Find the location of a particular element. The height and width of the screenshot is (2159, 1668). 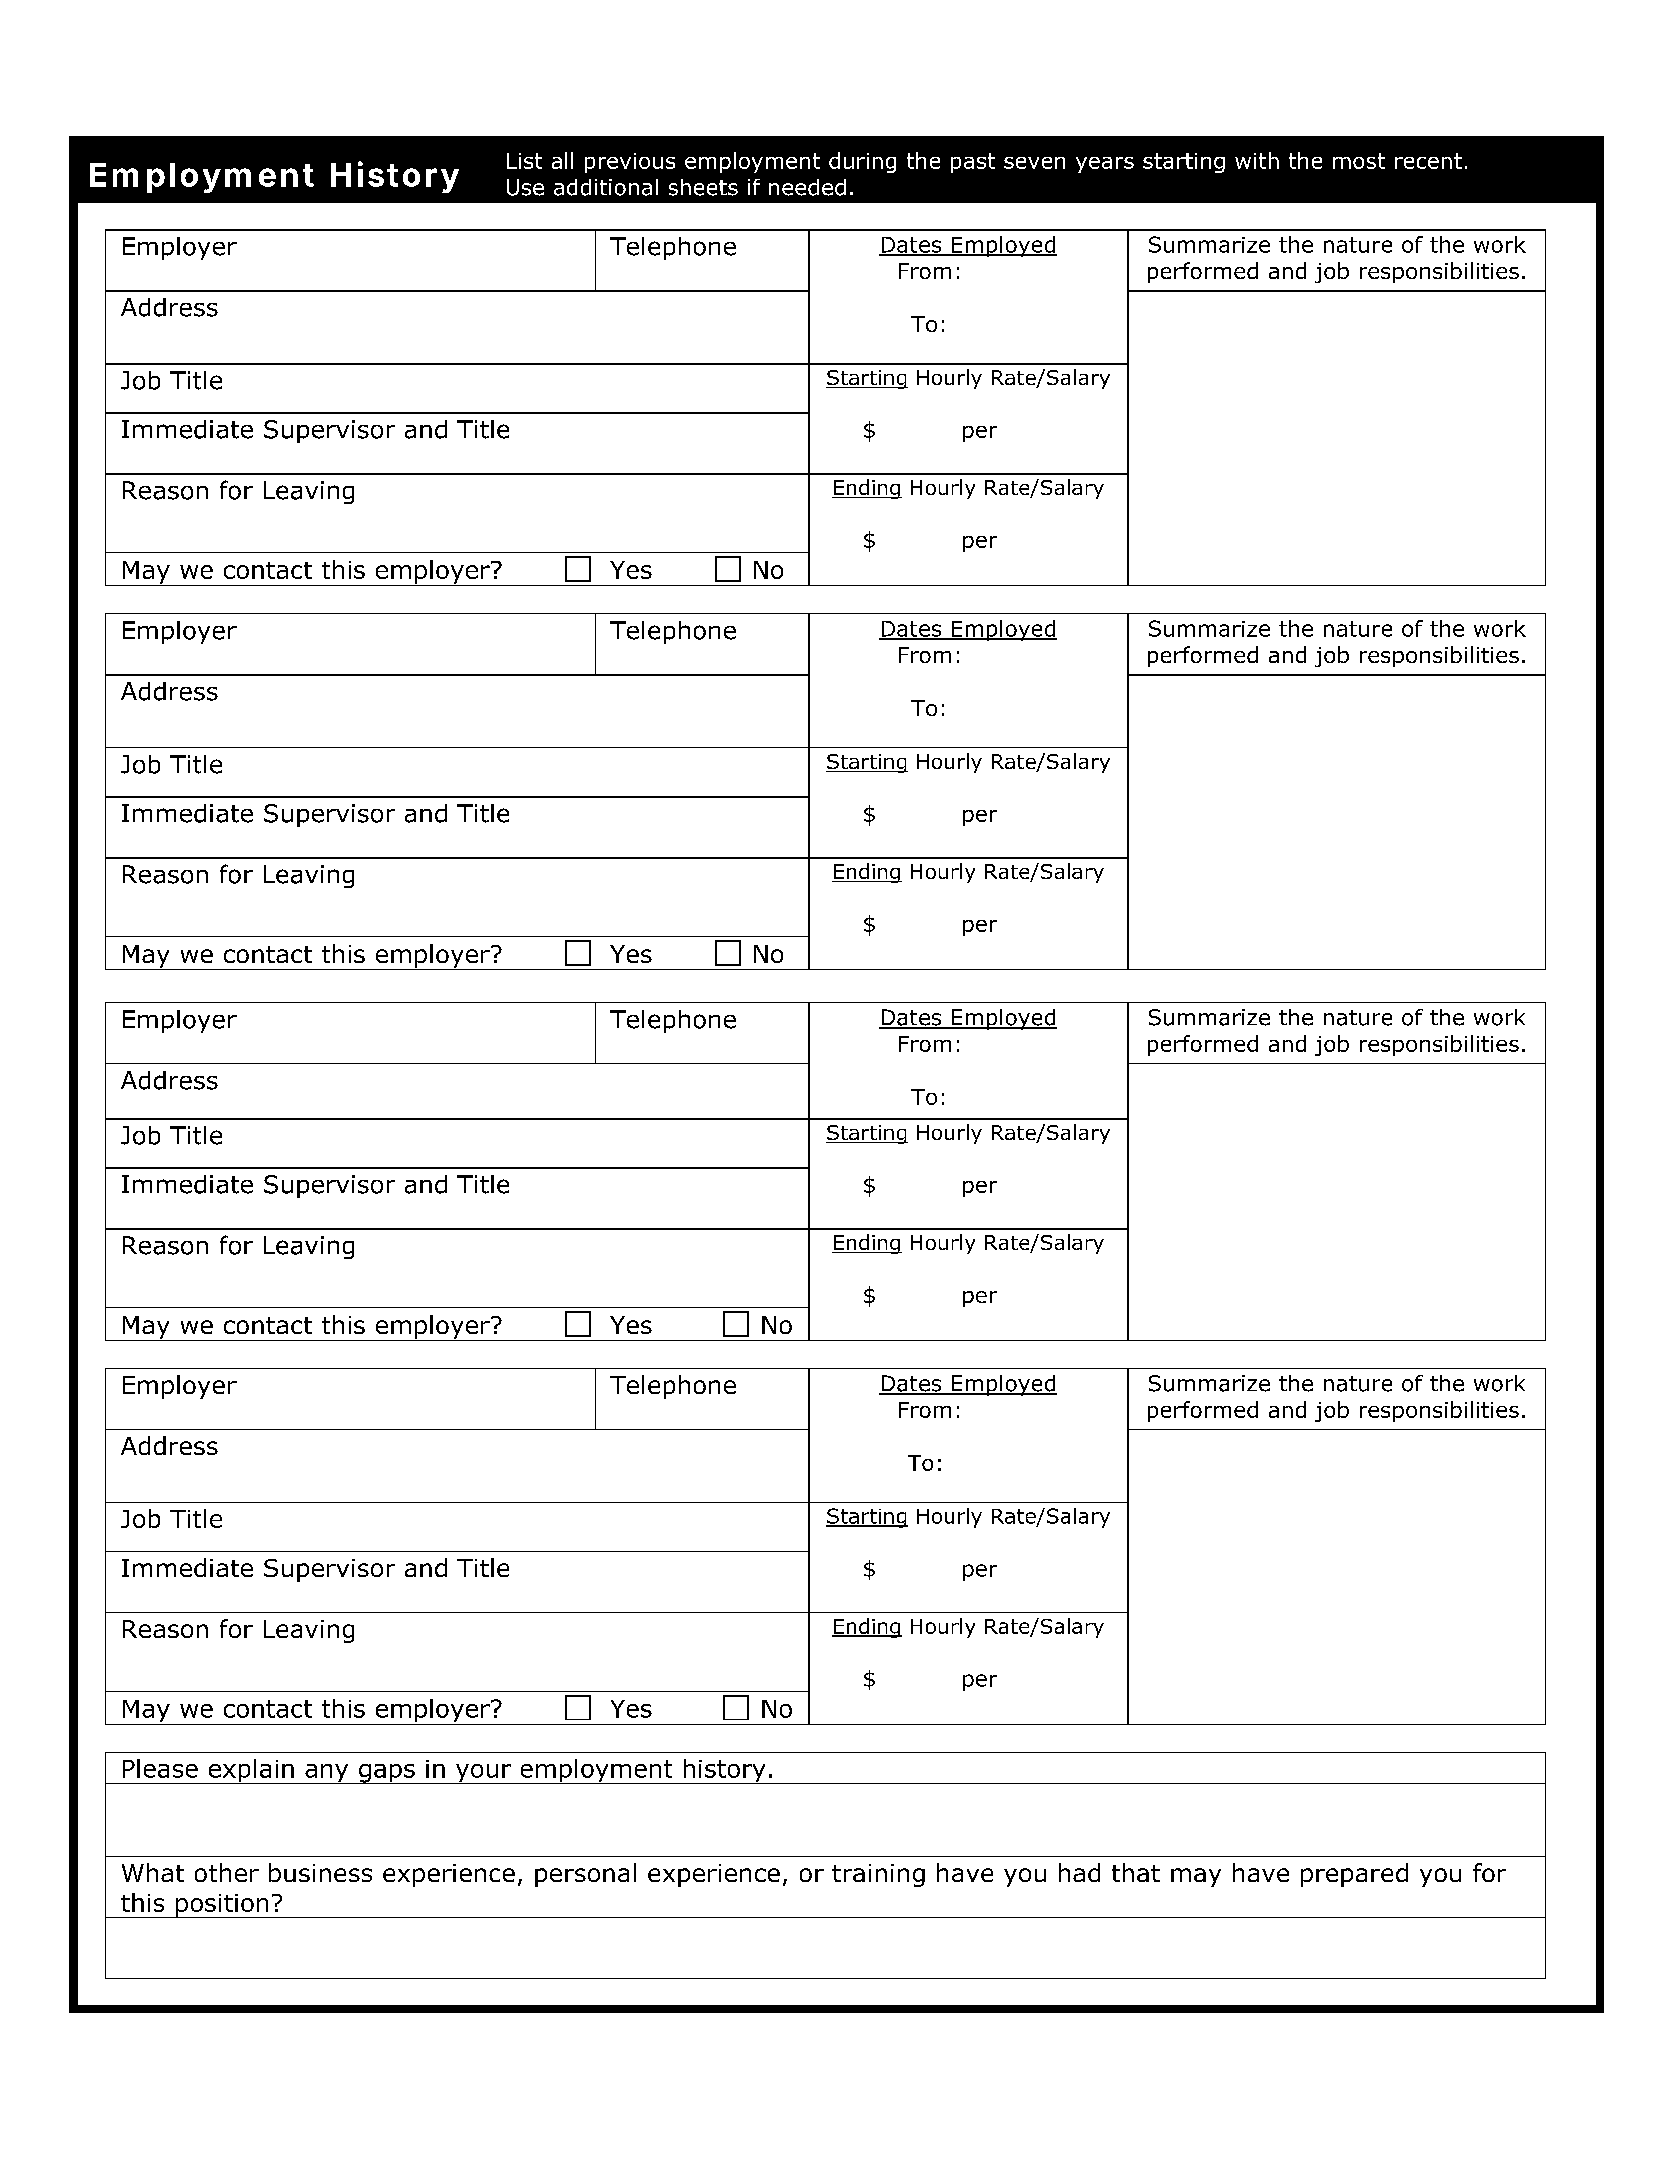

business is located at coordinates (320, 1872).
